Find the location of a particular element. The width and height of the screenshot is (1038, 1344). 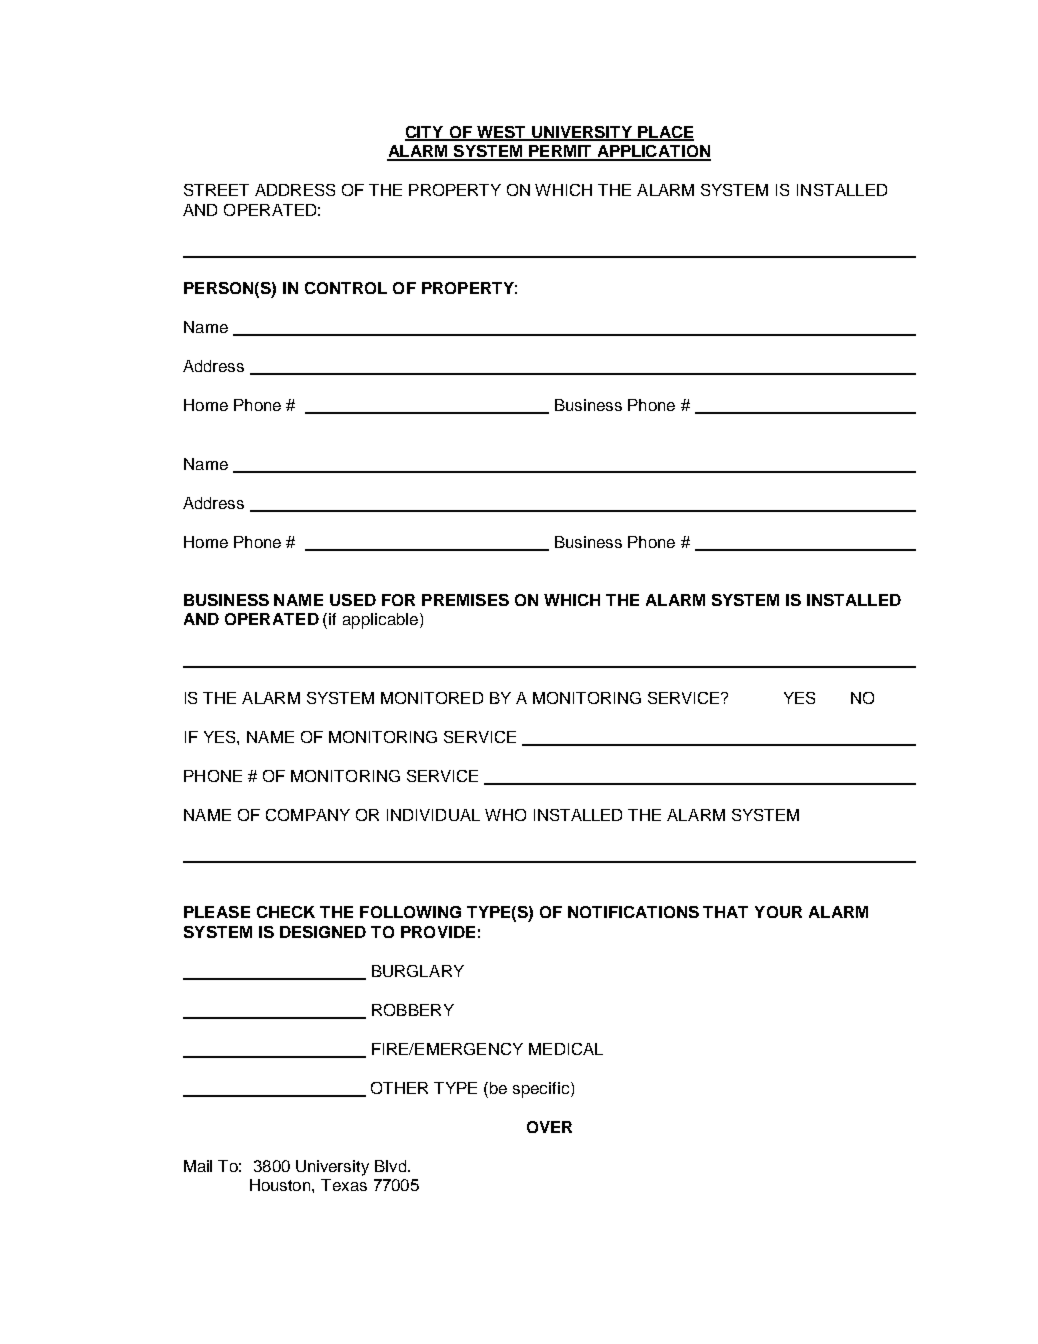

Mail is located at coordinates (198, 1166).
